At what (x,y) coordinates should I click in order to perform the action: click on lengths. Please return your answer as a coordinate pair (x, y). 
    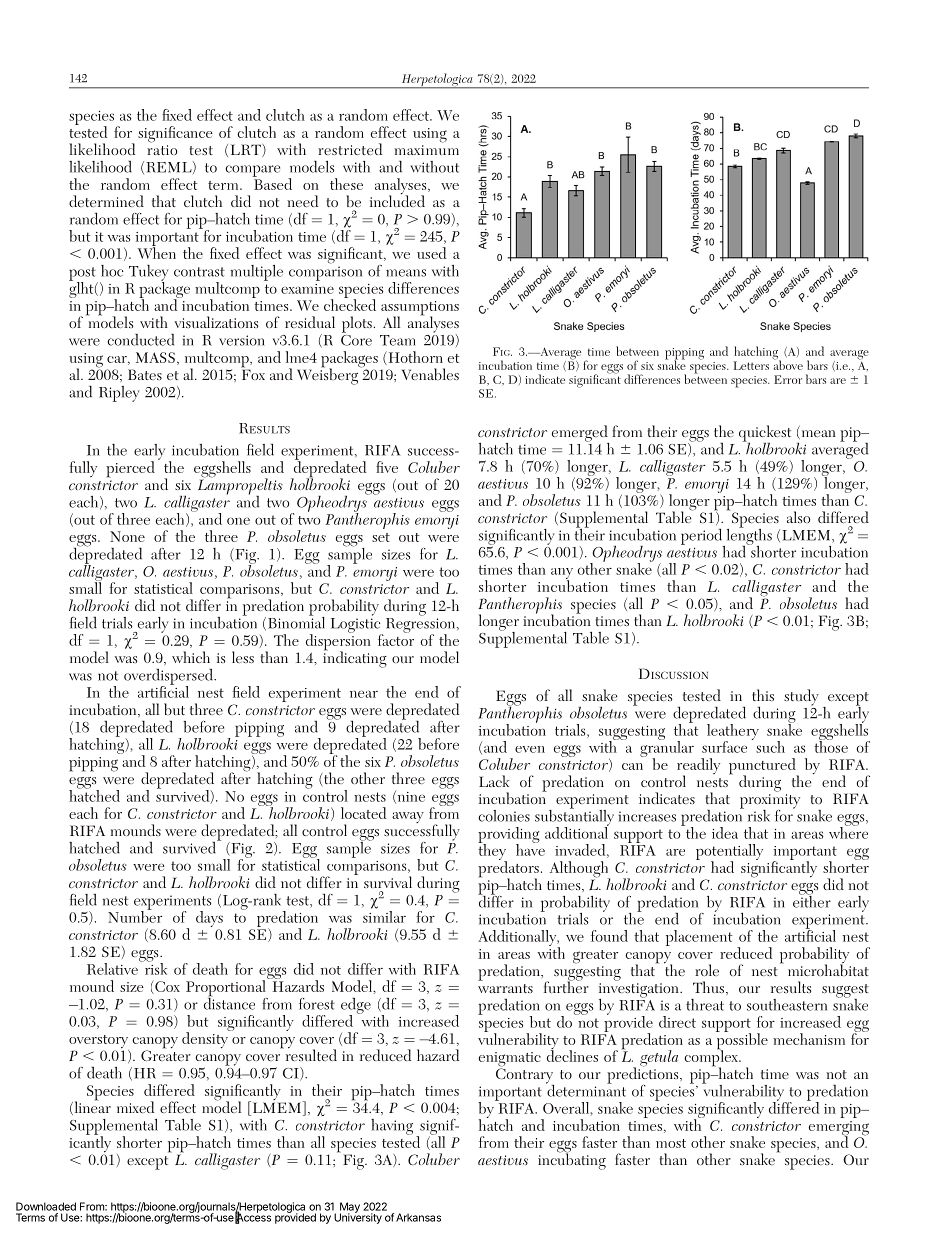
    Looking at the image, I should click on (748, 536).
